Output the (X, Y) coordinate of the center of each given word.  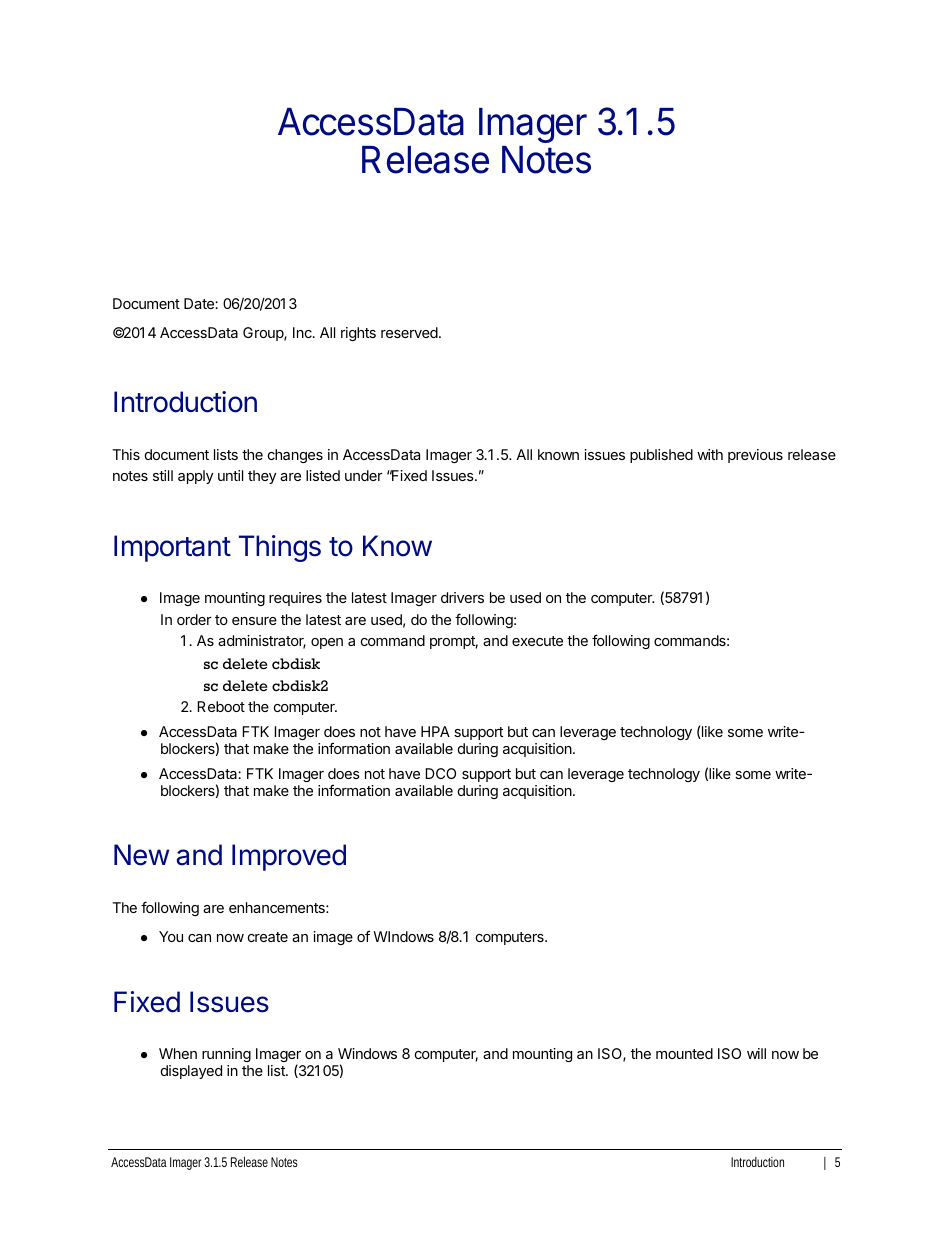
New (141, 855)
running (226, 1055)
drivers (462, 597)
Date (200, 303)
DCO (440, 773)
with (710, 454)
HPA (435, 731)
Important (172, 548)
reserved (409, 332)
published (661, 456)
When (178, 1053)
